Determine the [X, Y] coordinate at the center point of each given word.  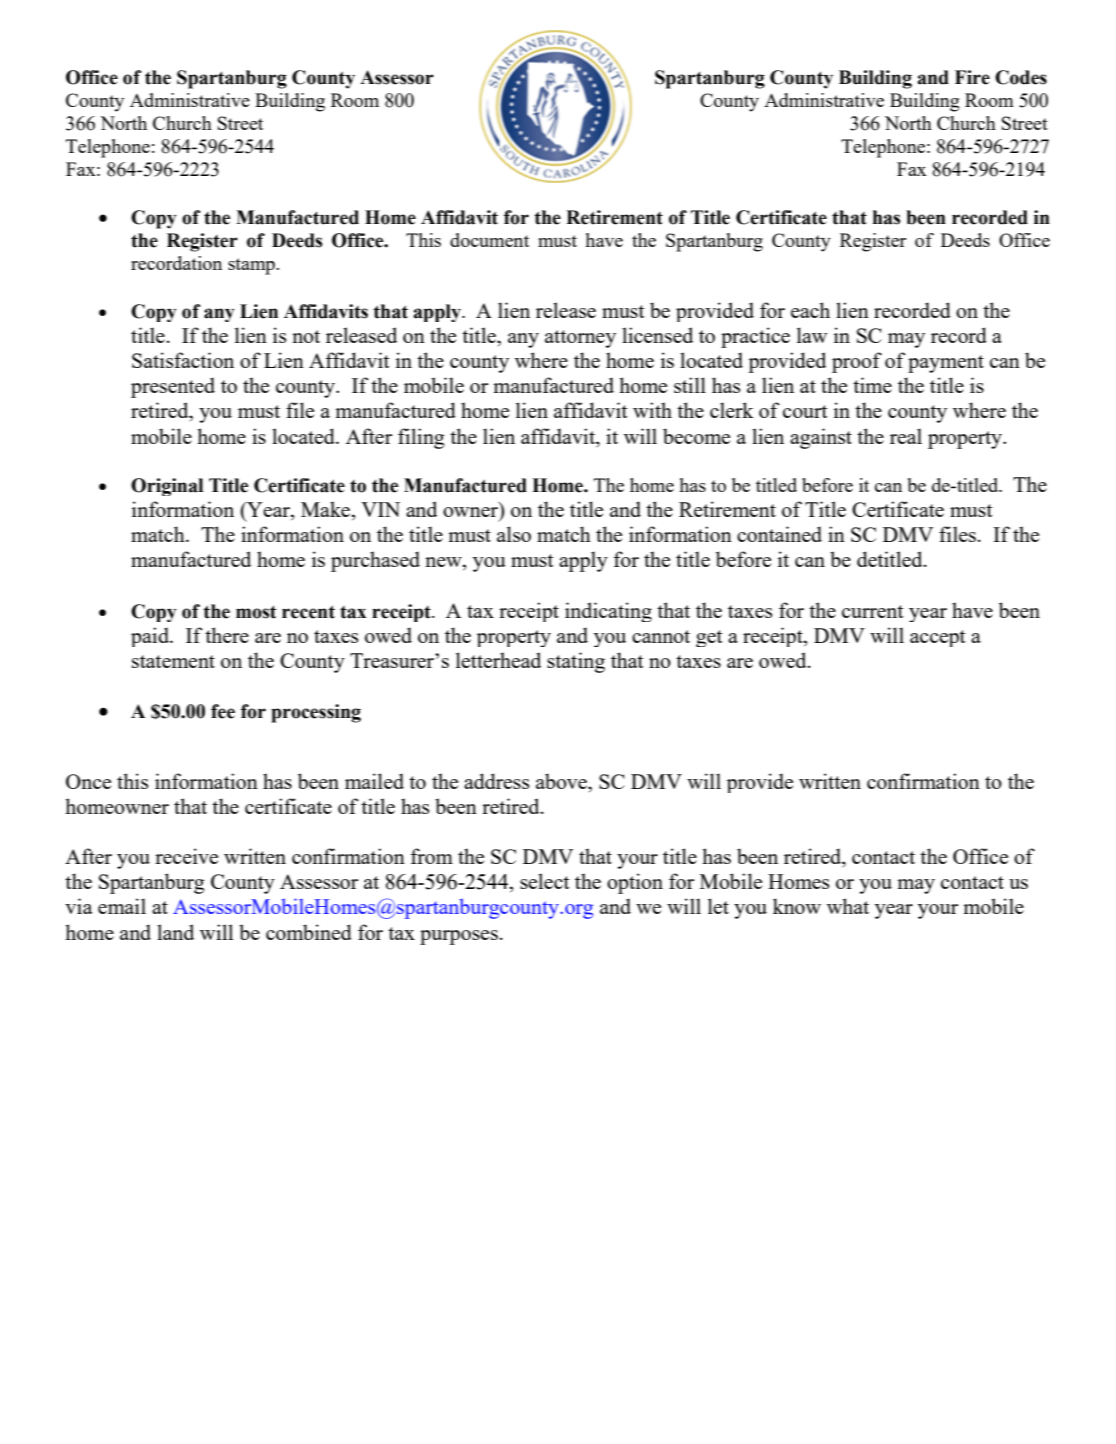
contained [779, 534]
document [489, 240]
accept [938, 638]
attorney [580, 339]
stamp [252, 266]
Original [167, 487]
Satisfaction [183, 360]
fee [223, 711]
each [810, 310]
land [175, 932]
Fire [972, 77]
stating [576, 662]
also [514, 534]
